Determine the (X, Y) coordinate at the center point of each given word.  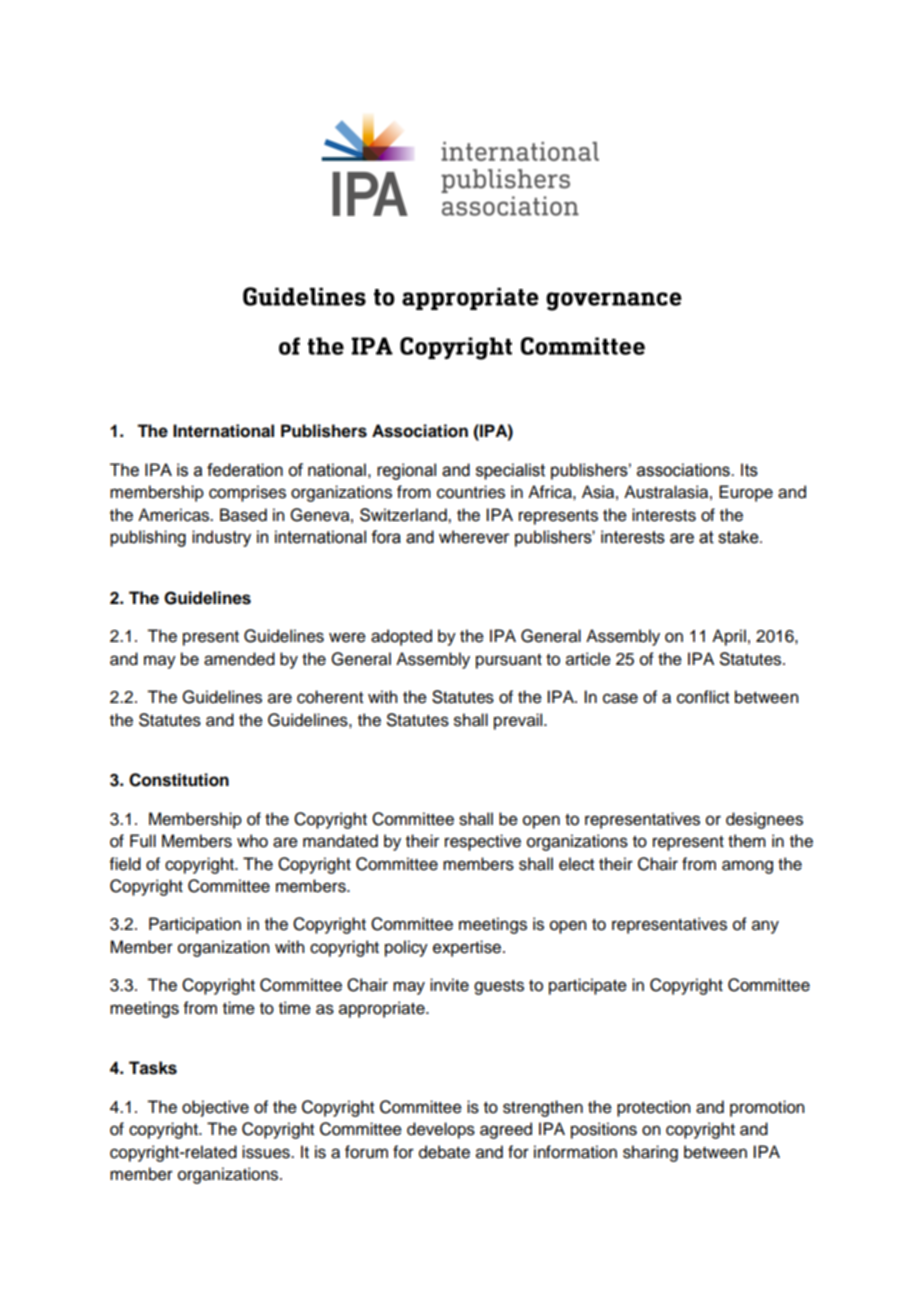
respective (483, 842)
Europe (746, 493)
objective (215, 1108)
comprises (247, 493)
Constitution (179, 780)
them (747, 841)
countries (471, 492)
